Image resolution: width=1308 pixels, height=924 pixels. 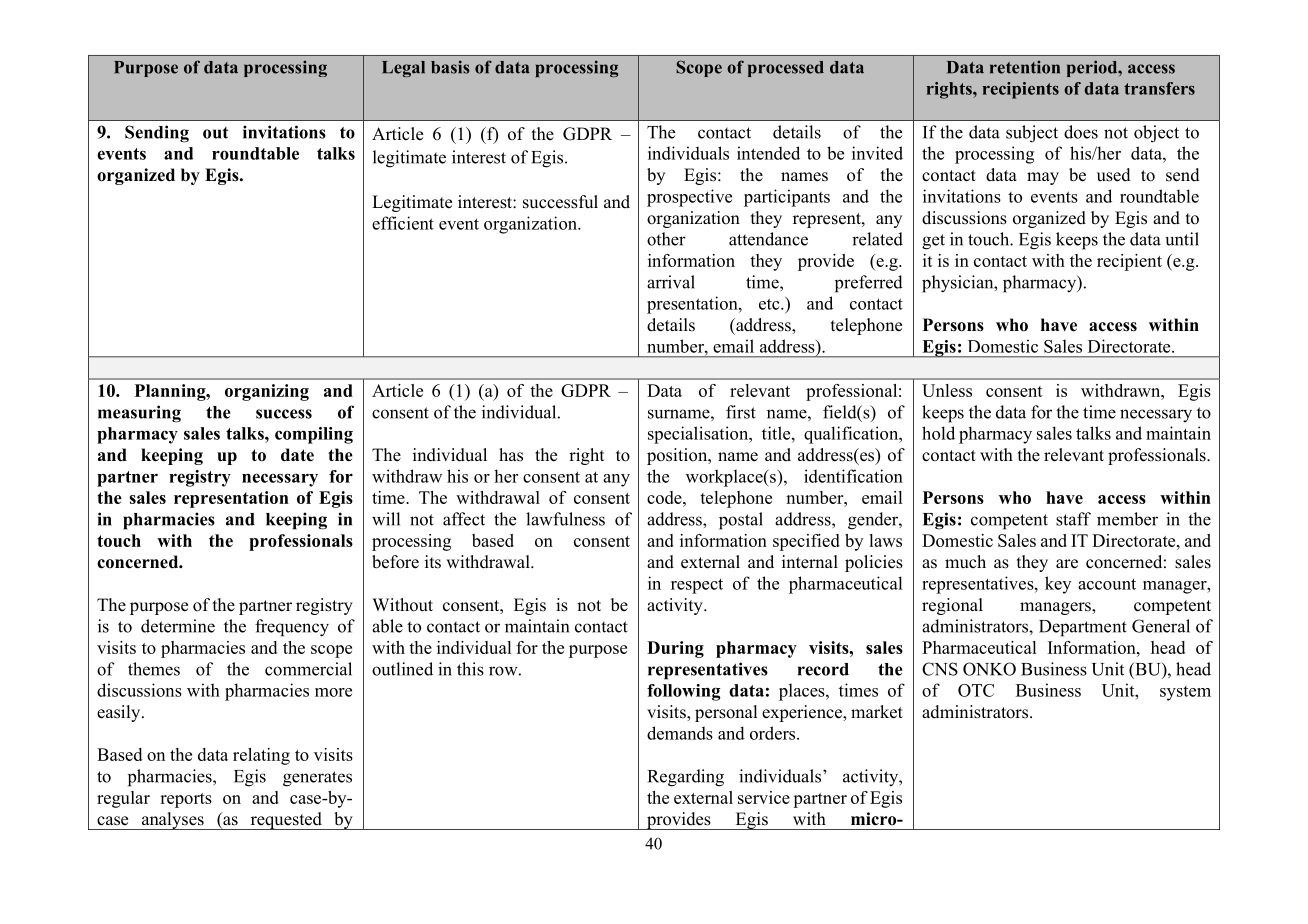 I want to click on service, so click(x=764, y=797).
